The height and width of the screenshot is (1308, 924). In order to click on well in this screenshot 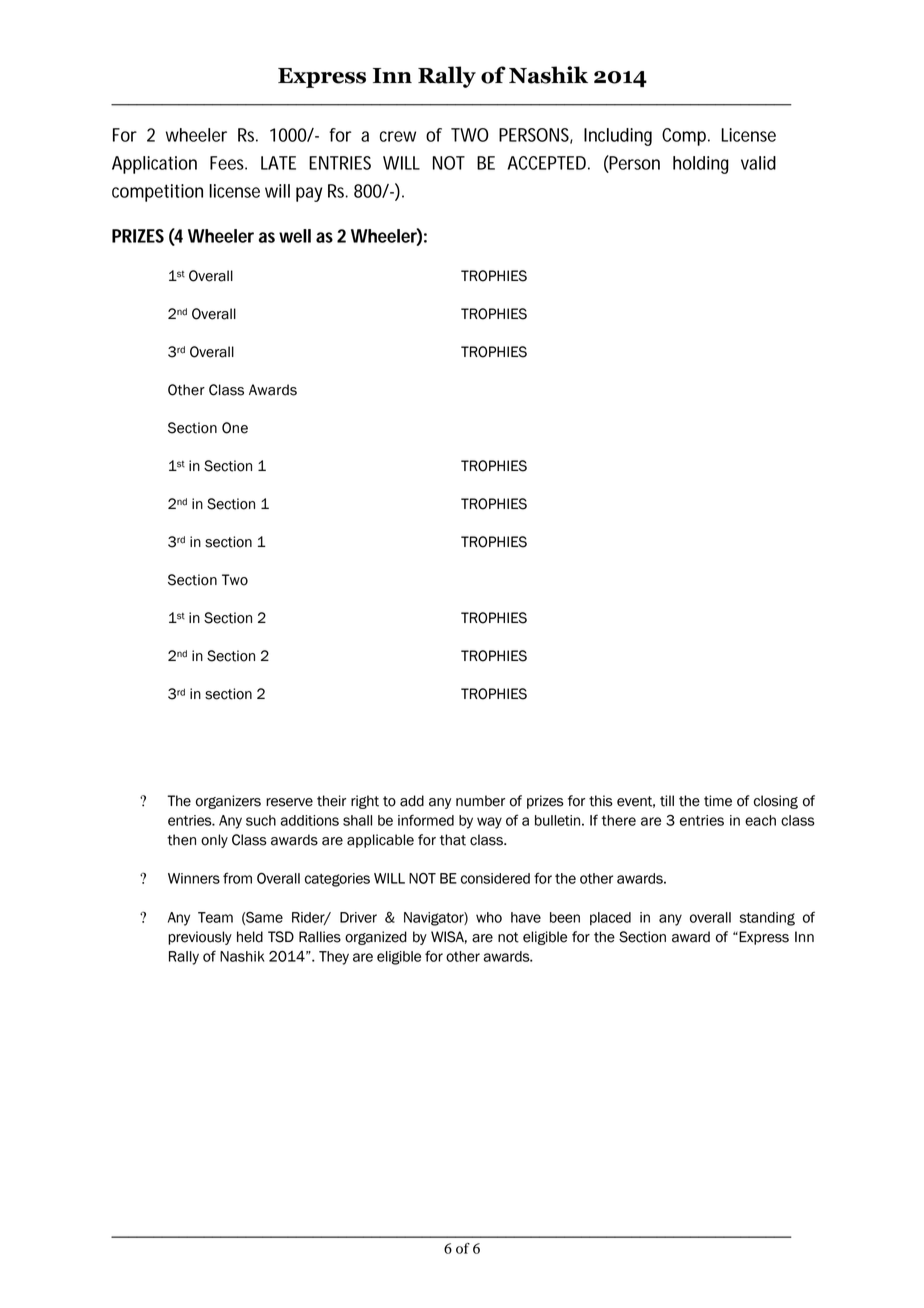, I will do `click(295, 236)`.
